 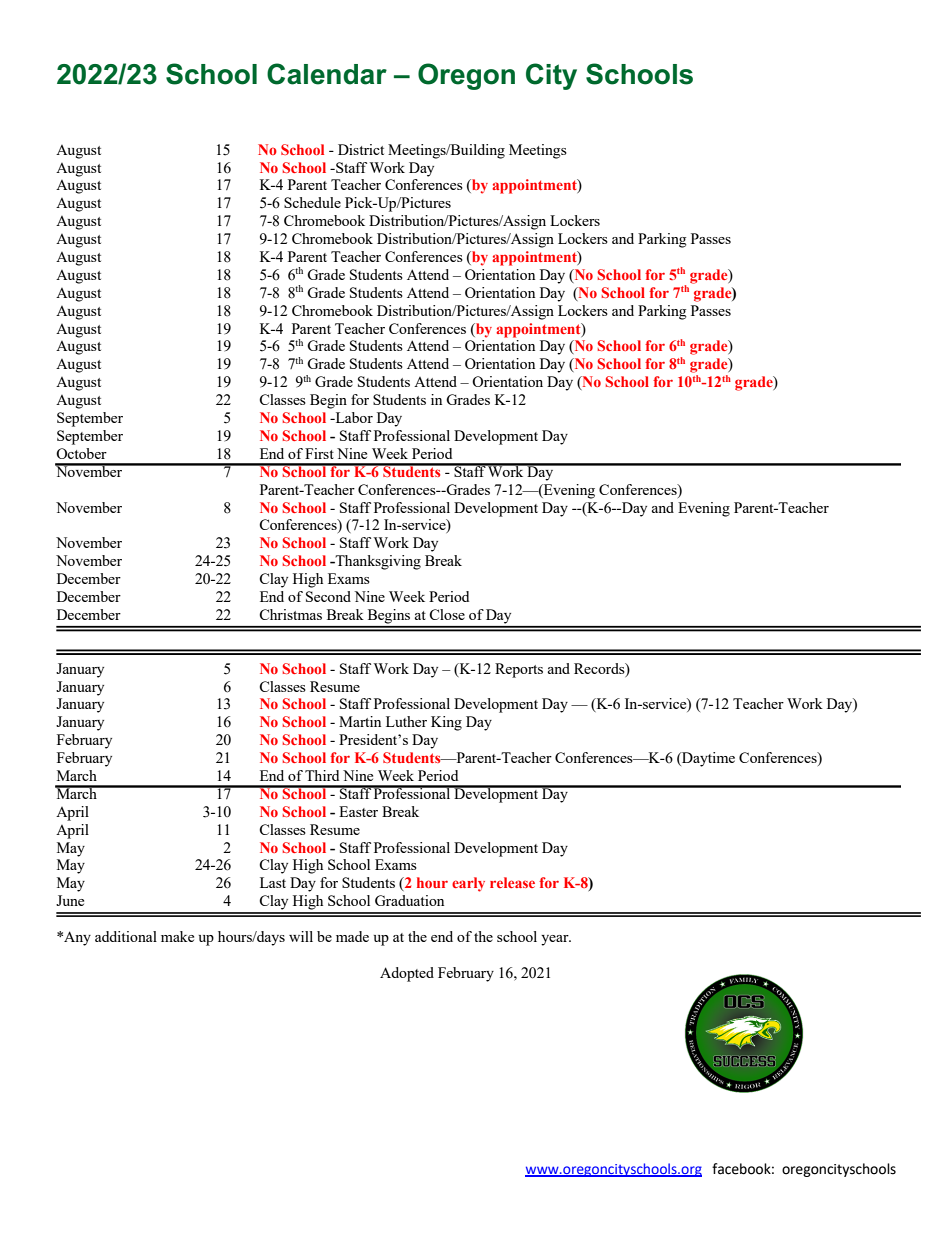 I want to click on Labor, so click(x=353, y=417).
